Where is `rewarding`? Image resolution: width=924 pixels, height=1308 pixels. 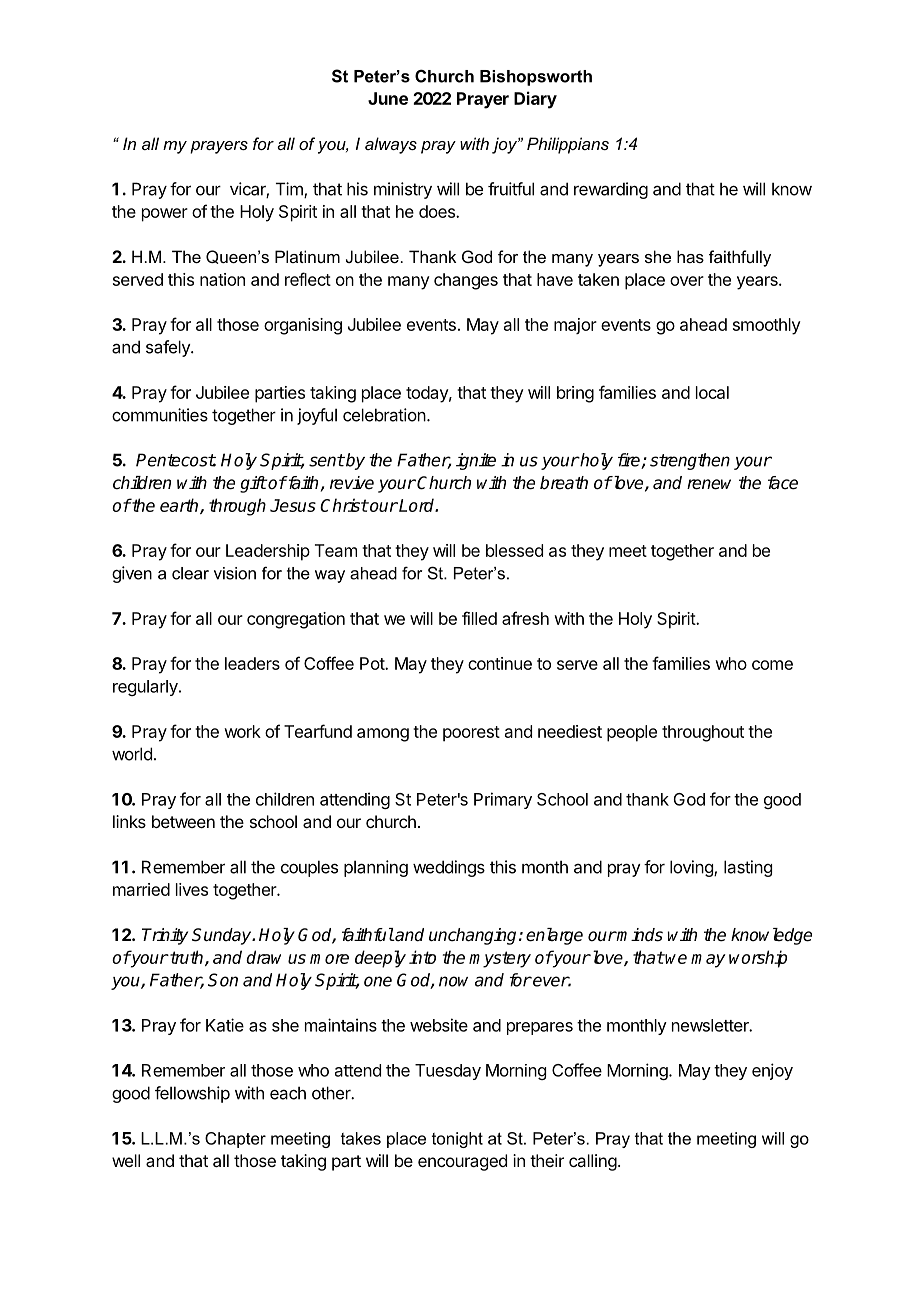 rewarding is located at coordinates (611, 190).
